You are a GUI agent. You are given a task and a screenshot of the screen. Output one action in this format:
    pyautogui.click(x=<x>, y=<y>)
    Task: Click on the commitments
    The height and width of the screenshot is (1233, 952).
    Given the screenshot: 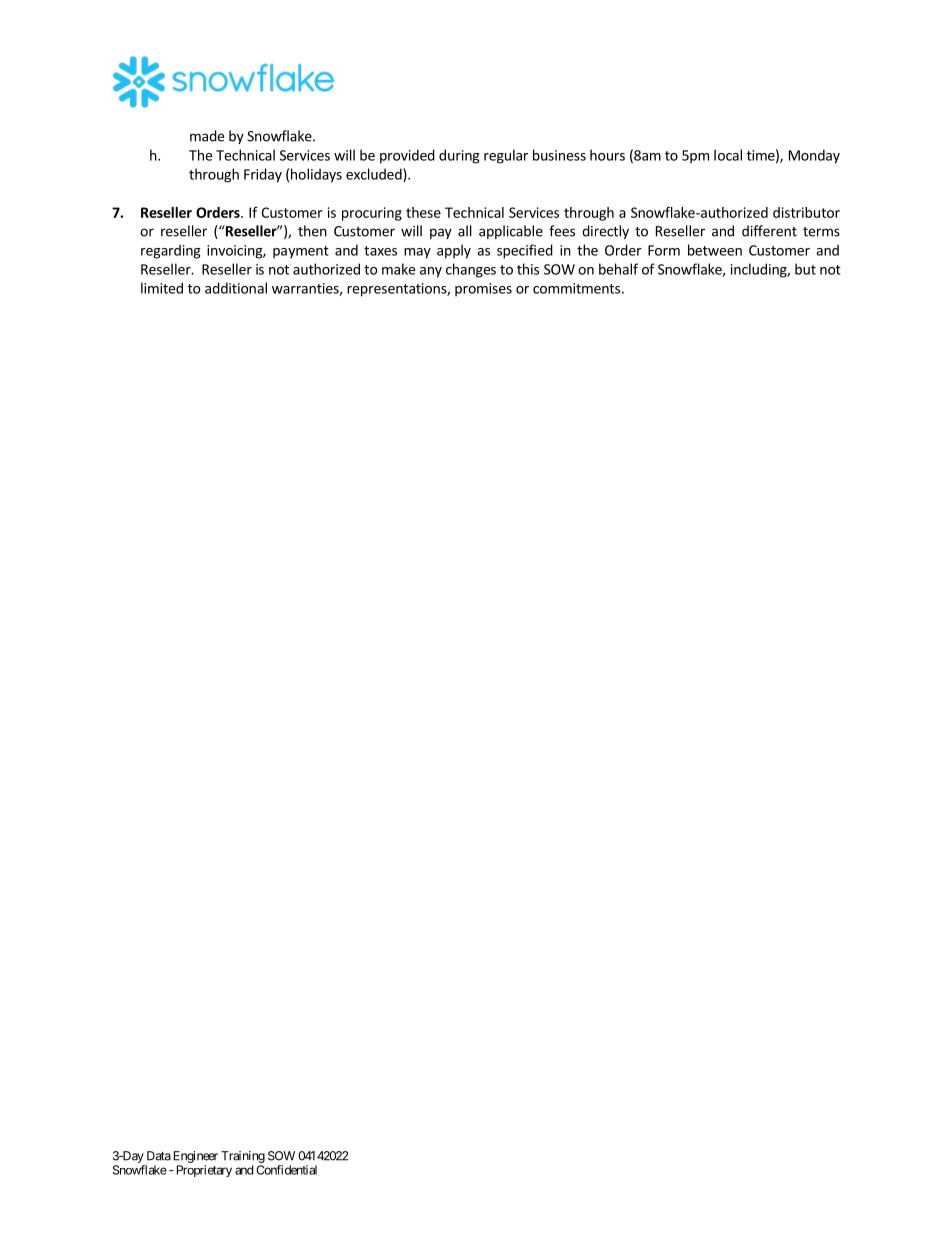 What is the action you would take?
    pyautogui.click(x=576, y=288)
